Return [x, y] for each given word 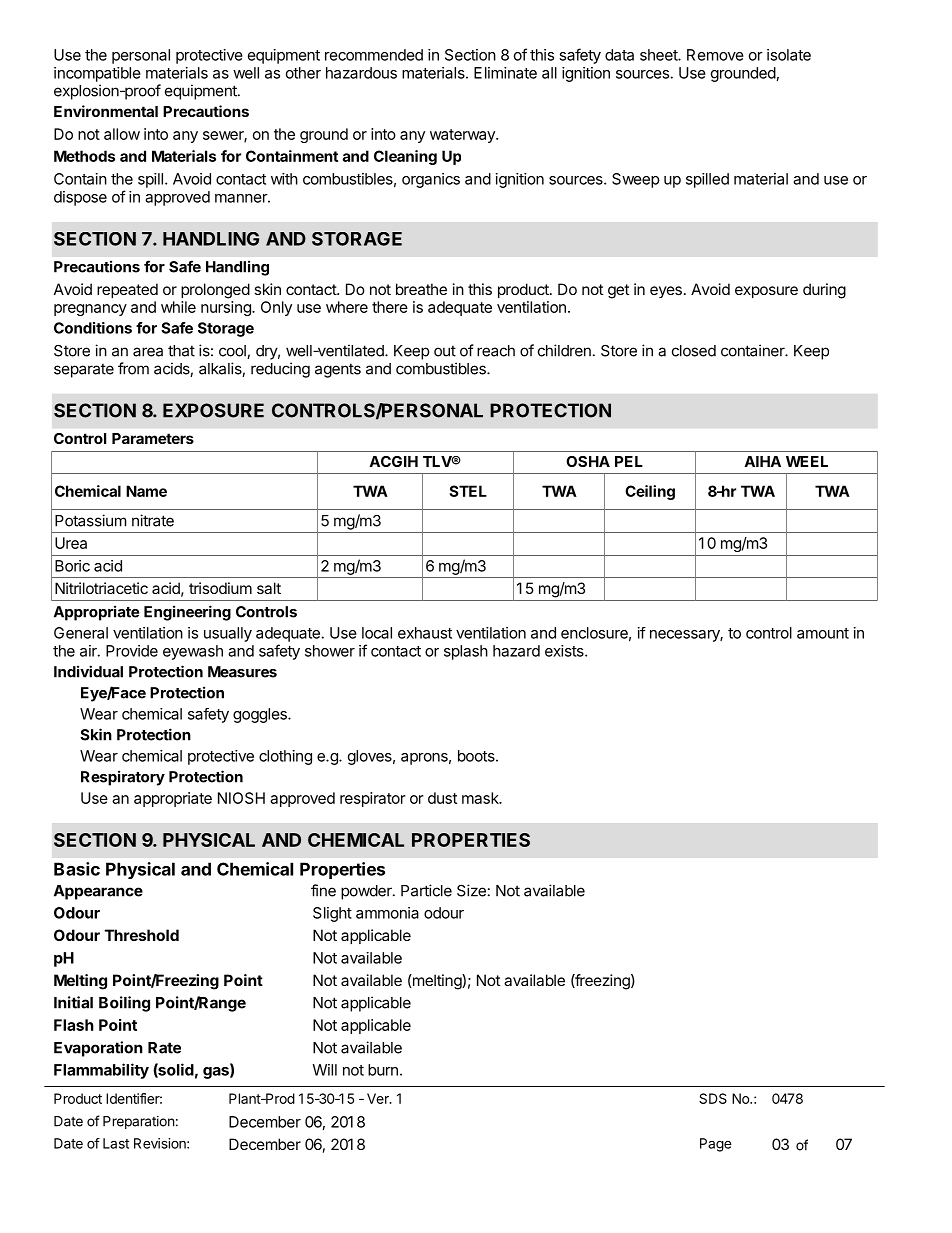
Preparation [138, 1122]
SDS [713, 1098]
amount [823, 633]
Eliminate [505, 73]
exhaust [425, 633]
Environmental [106, 111]
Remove [715, 55]
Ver [379, 1098]
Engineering [187, 613]
